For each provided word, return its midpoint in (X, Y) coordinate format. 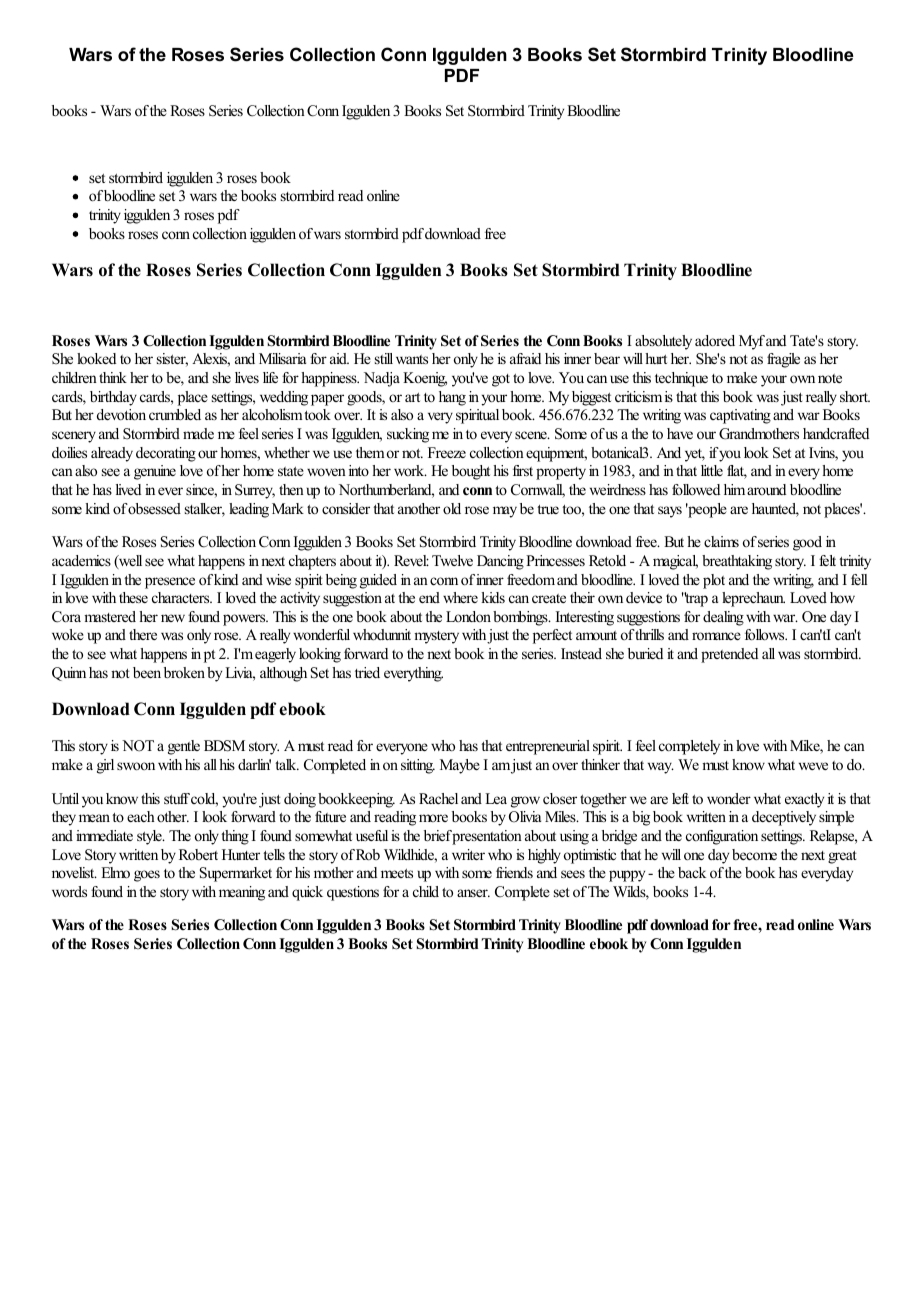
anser (473, 893)
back (692, 872)
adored (715, 340)
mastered (110, 616)
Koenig (425, 379)
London (468, 616)
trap (695, 599)
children (74, 377)
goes (147, 876)
